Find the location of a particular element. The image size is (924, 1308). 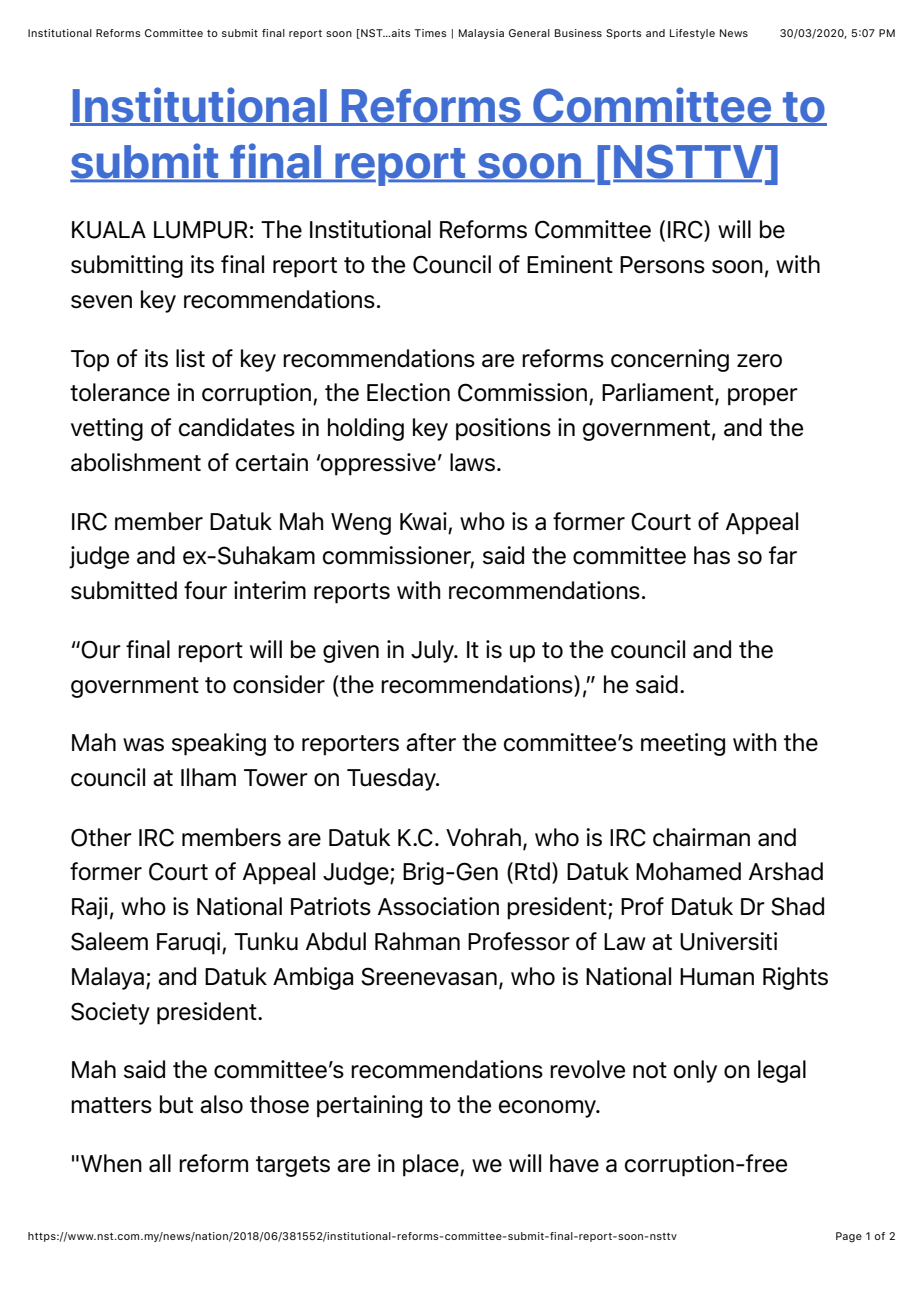

all is located at coordinates (160, 1163).
